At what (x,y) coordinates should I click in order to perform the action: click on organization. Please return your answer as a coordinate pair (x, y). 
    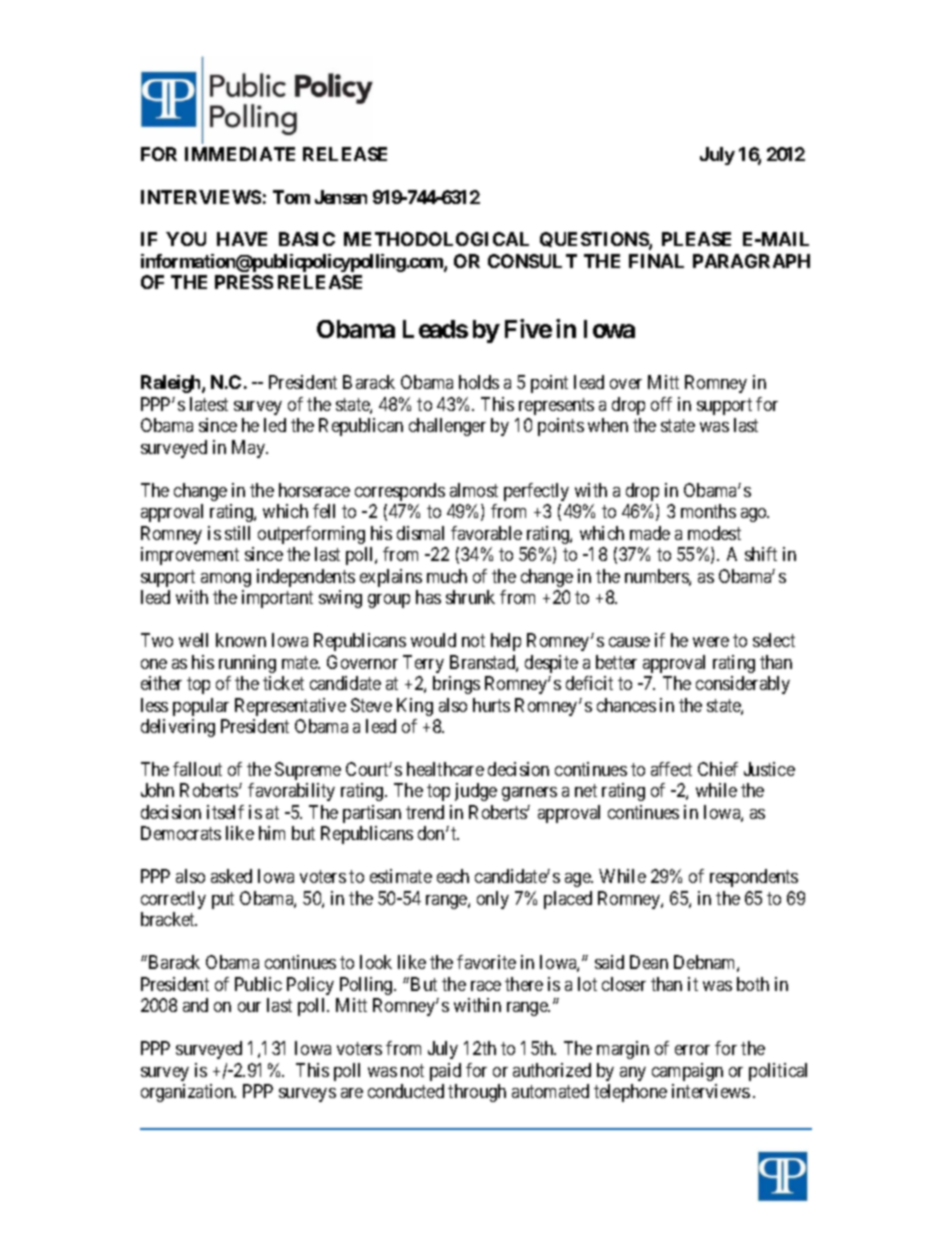
    Looking at the image, I should click on (188, 1093).
